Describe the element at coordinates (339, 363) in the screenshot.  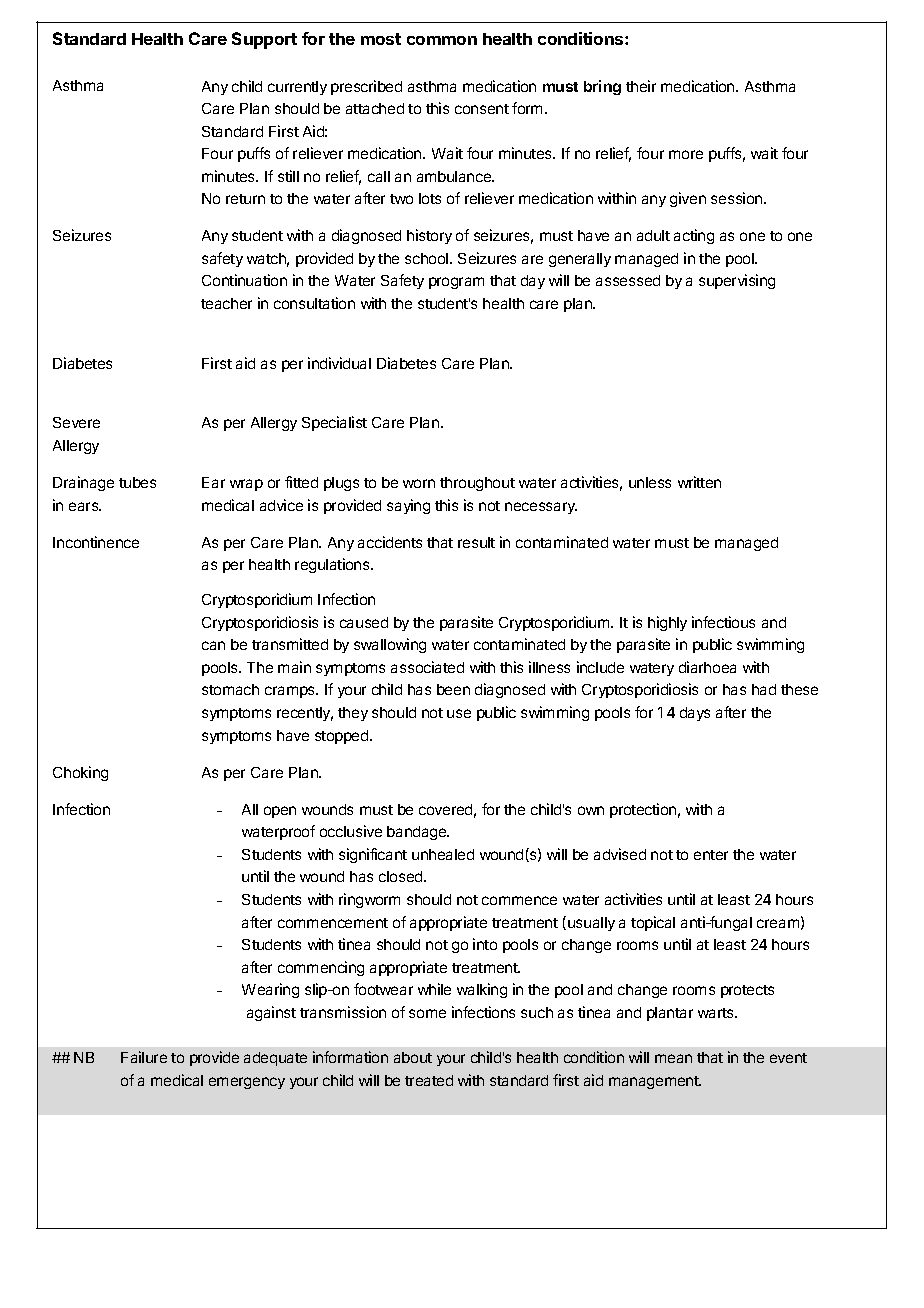
I see `individual` at that location.
